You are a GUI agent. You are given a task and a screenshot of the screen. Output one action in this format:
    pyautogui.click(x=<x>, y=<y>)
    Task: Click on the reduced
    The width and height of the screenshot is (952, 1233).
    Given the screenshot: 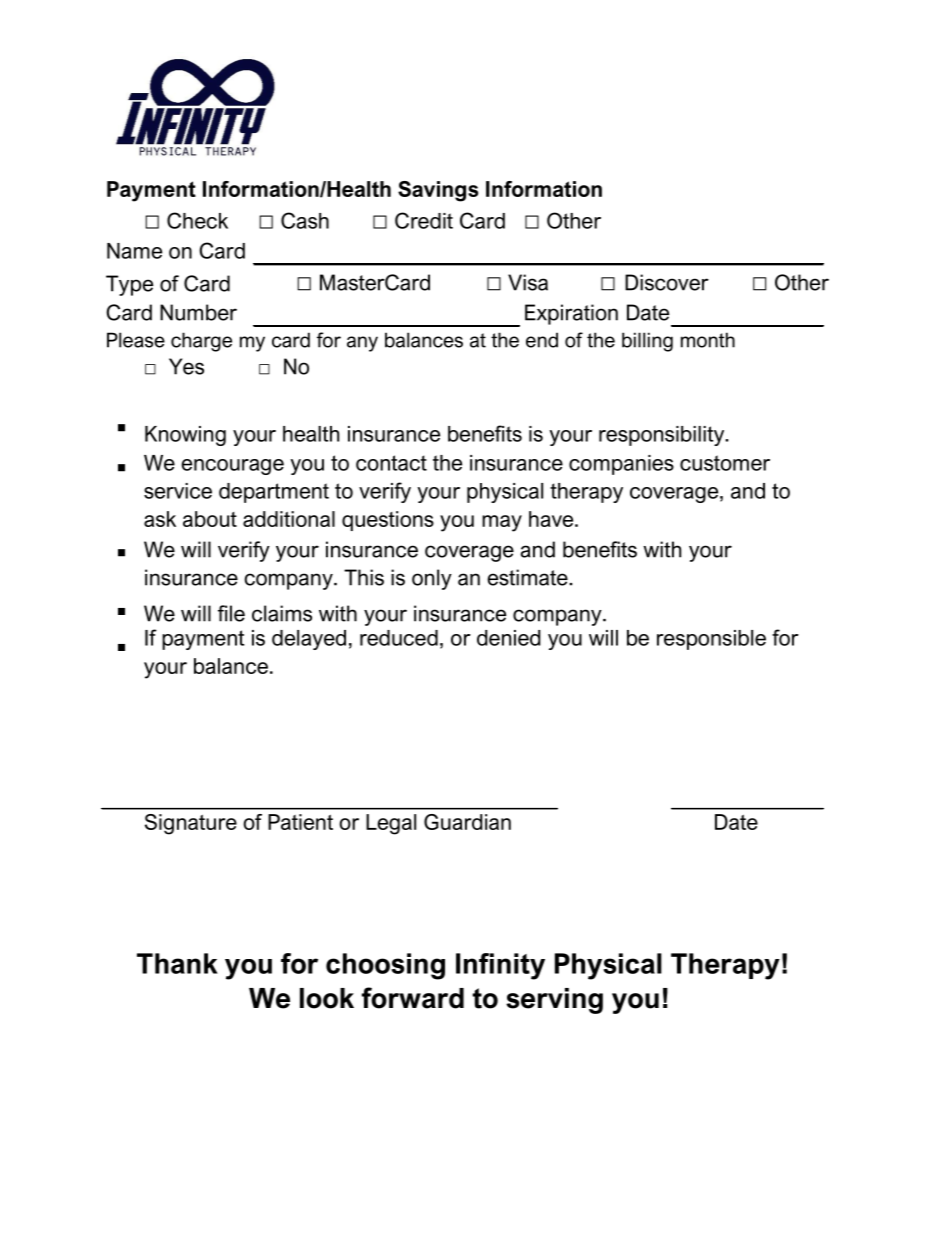 What is the action you would take?
    pyautogui.click(x=399, y=638)
